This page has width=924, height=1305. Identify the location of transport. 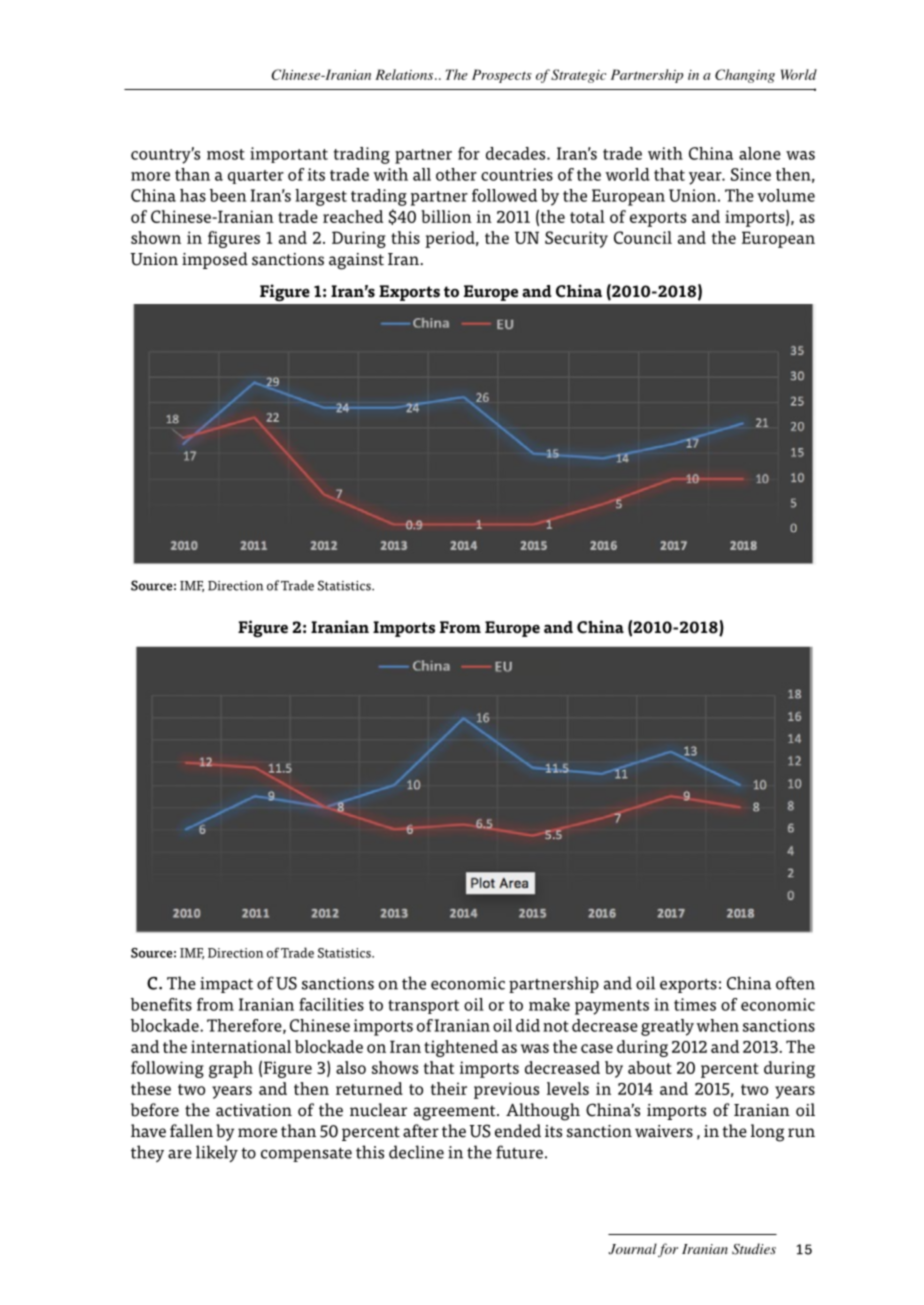
(423, 1007).
